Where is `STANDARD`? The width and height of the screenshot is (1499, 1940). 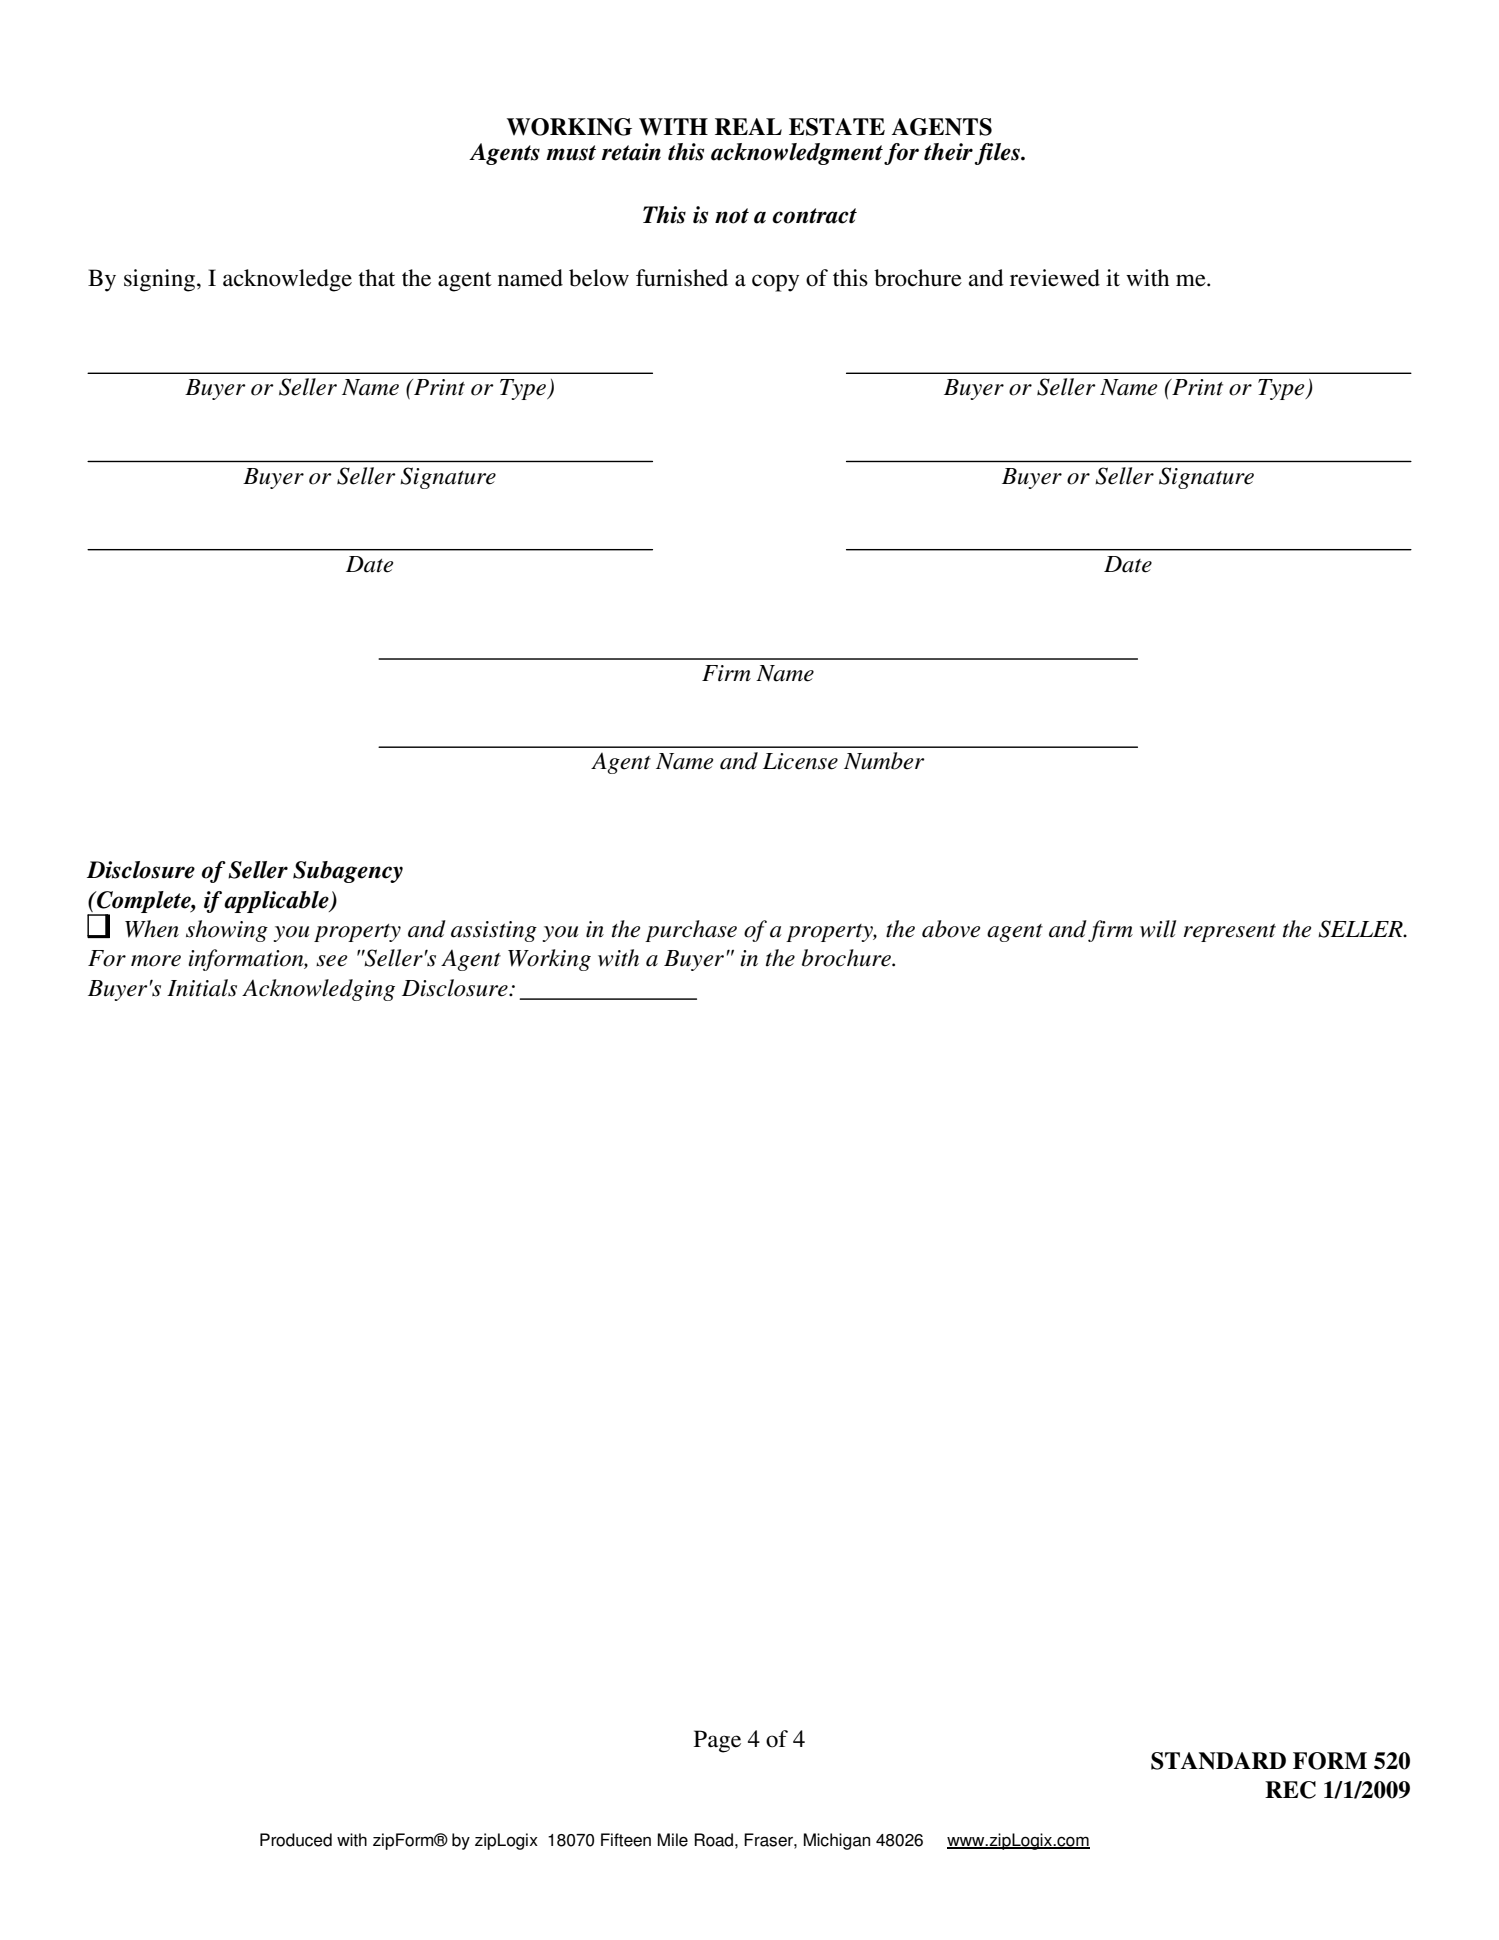
STANDARD is located at coordinates (1218, 1761).
